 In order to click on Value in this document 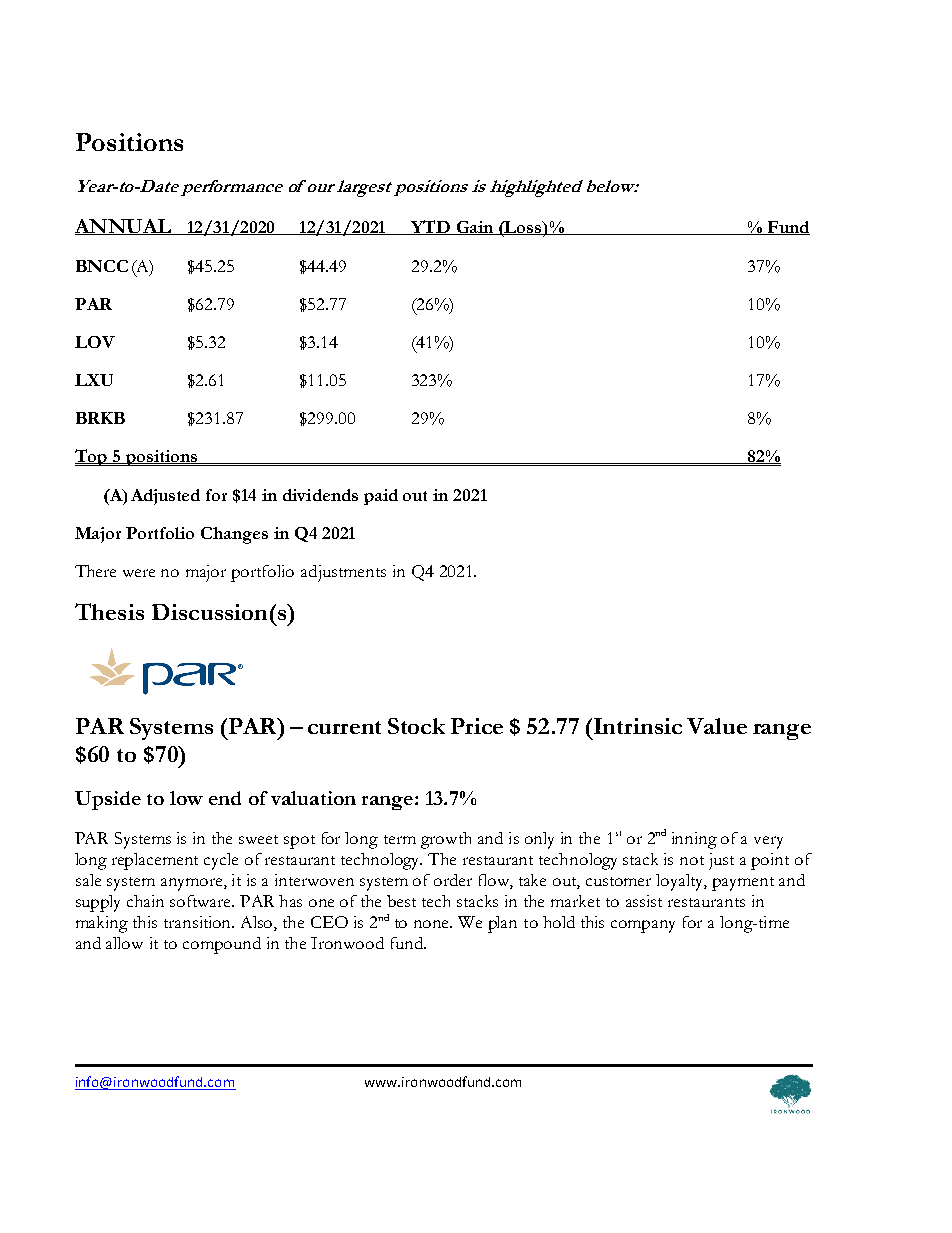, I will do `click(717, 726)`.
